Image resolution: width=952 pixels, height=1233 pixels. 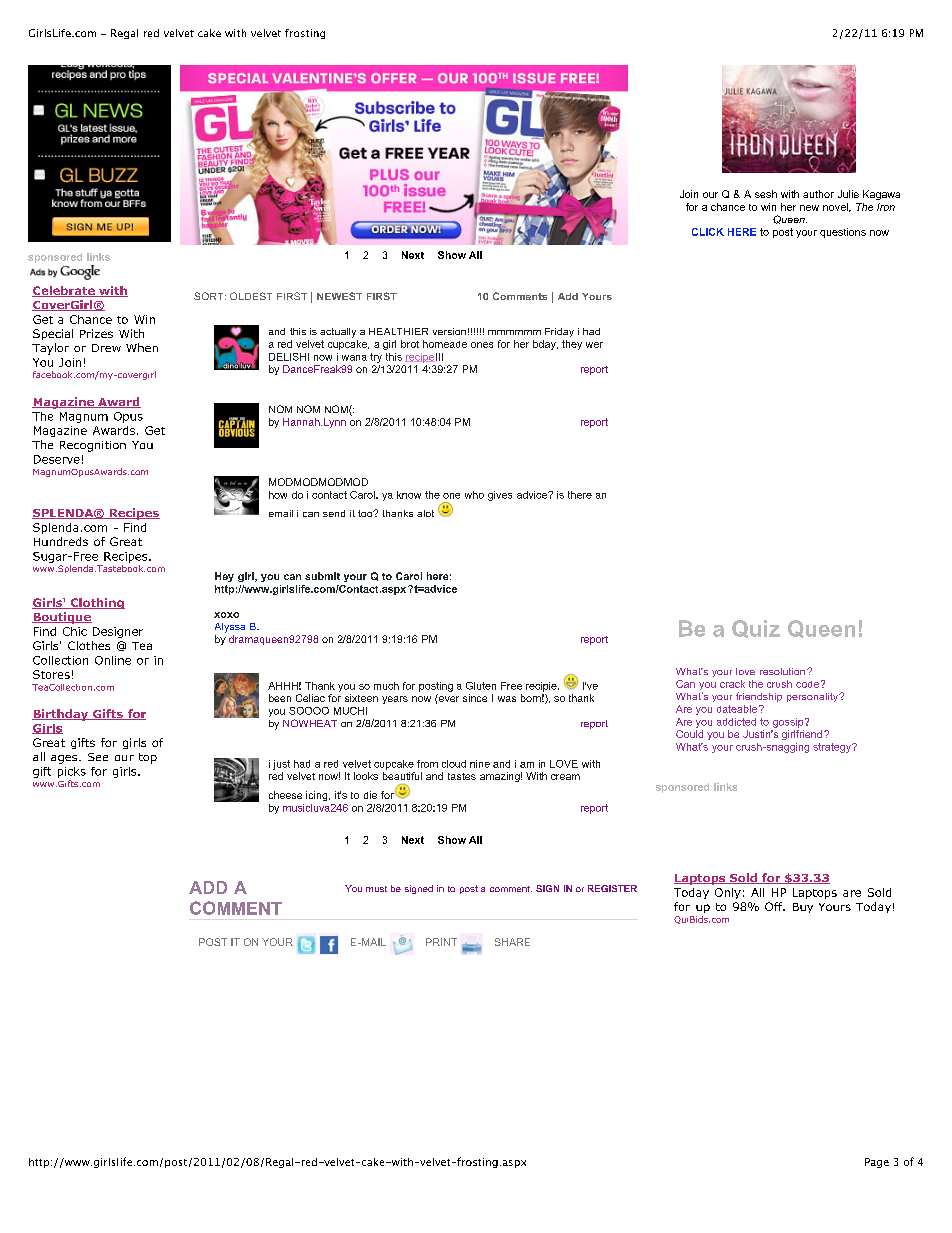 What do you see at coordinates (782, 671) in the image?
I see `resolution` at bounding box center [782, 671].
